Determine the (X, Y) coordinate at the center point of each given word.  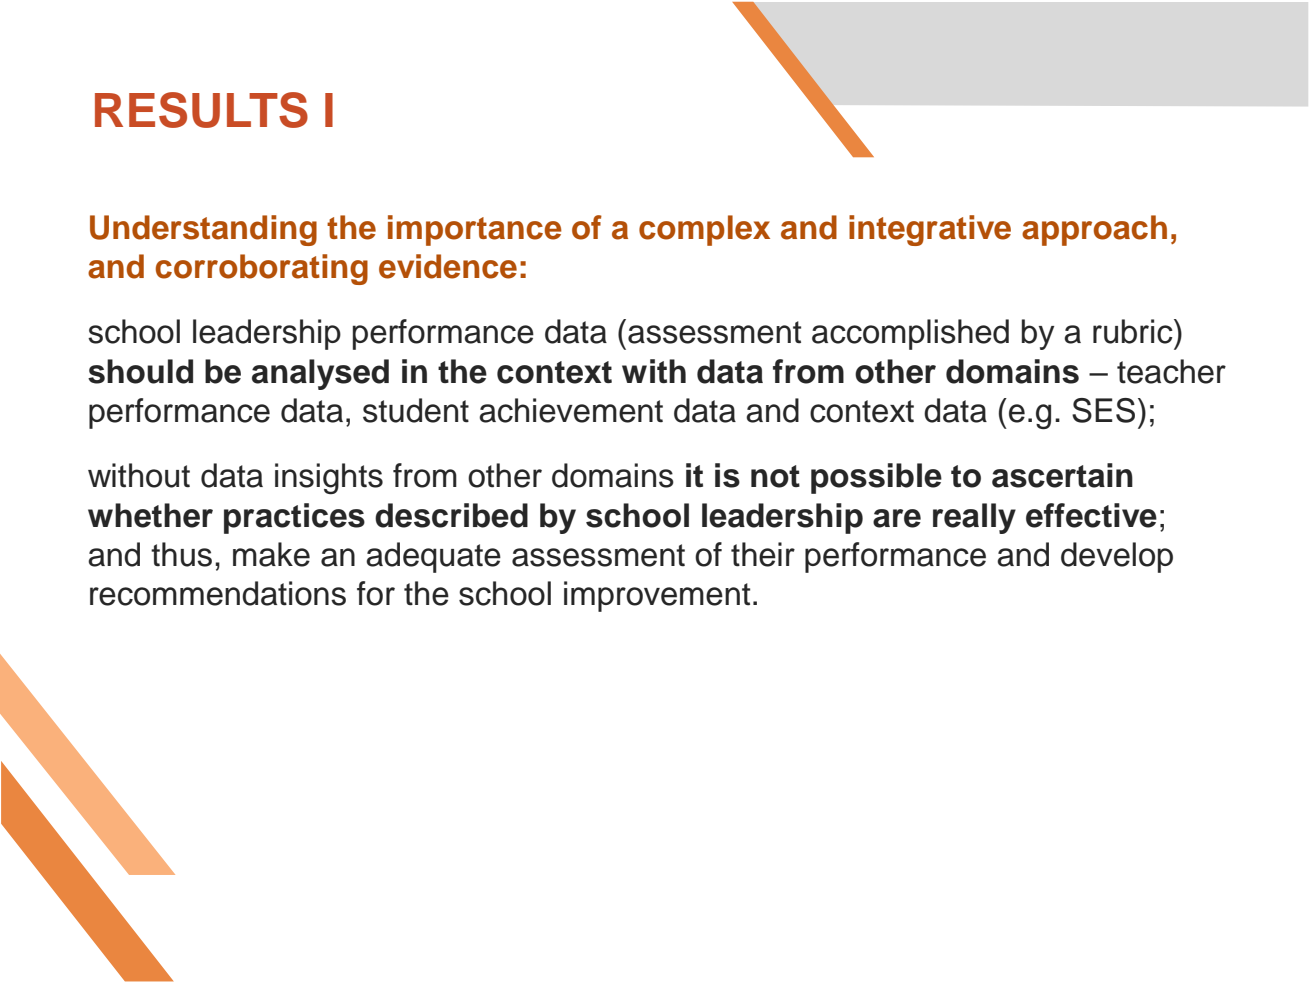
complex (704, 230)
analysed (320, 374)
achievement (571, 410)
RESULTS (201, 110)
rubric (1134, 331)
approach (1094, 230)
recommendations (218, 593)
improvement (657, 596)
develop (1117, 557)
